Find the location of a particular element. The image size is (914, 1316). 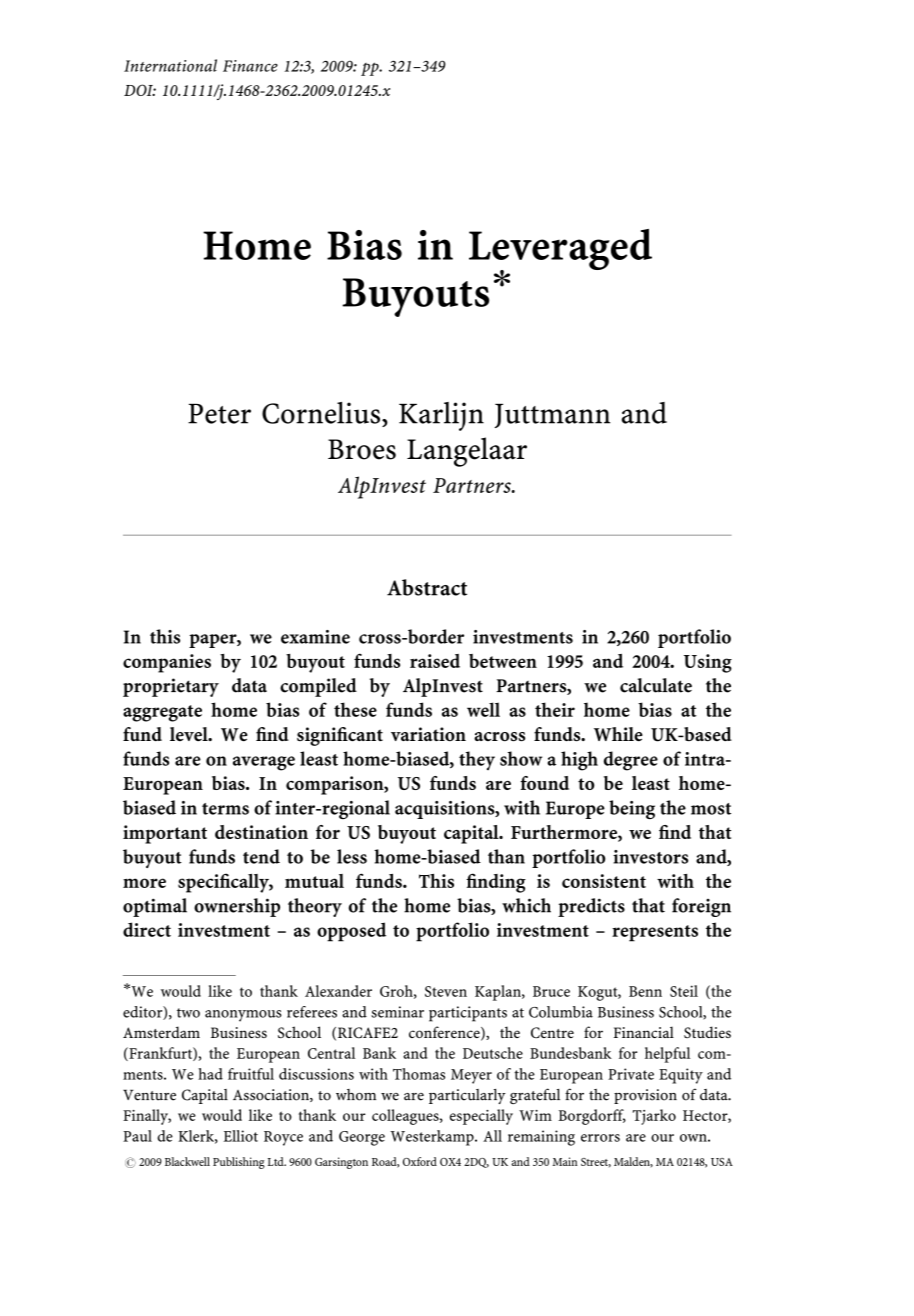

Leveraged is located at coordinates (560, 250).
